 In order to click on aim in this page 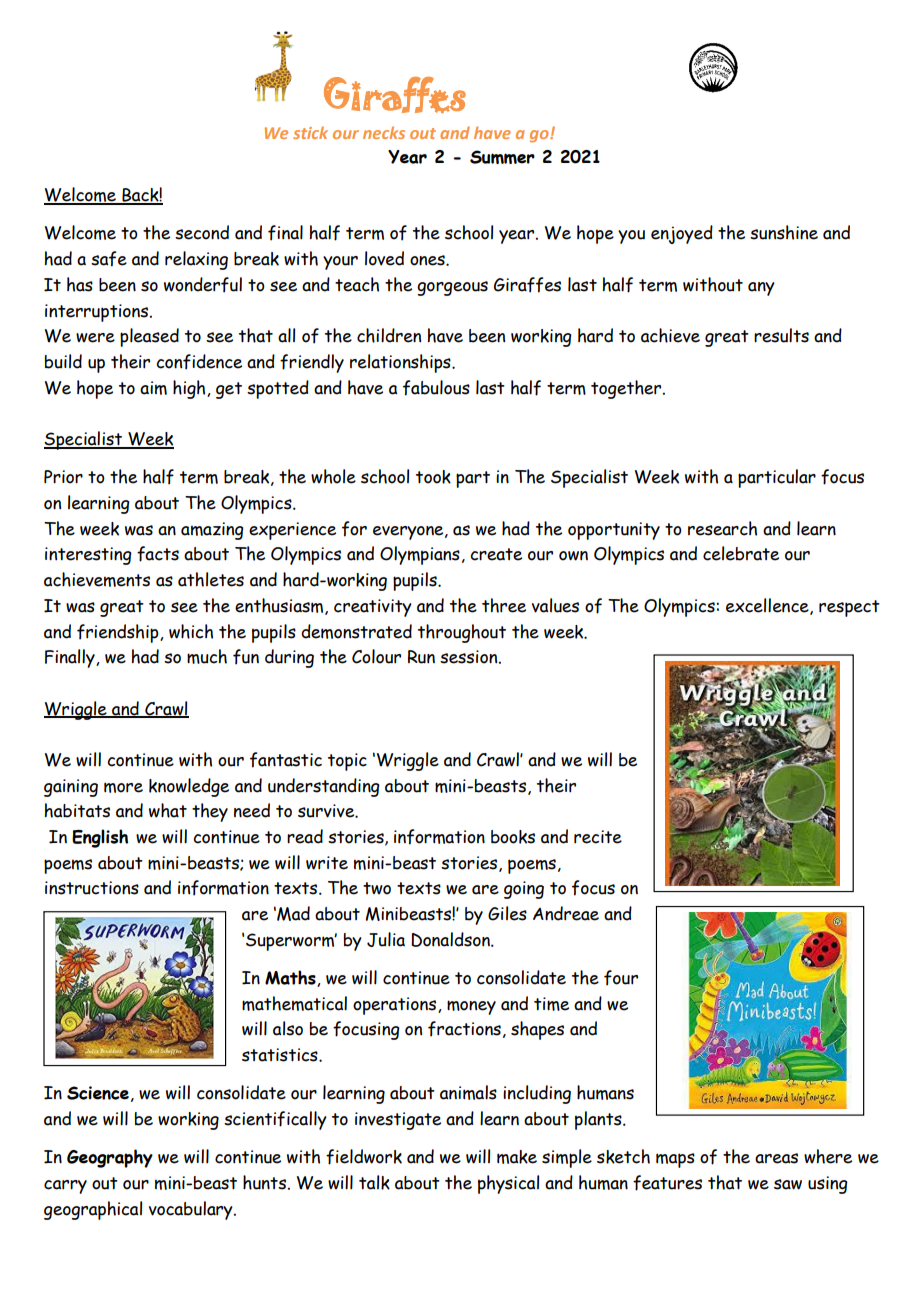, I will do `click(153, 388)`.
